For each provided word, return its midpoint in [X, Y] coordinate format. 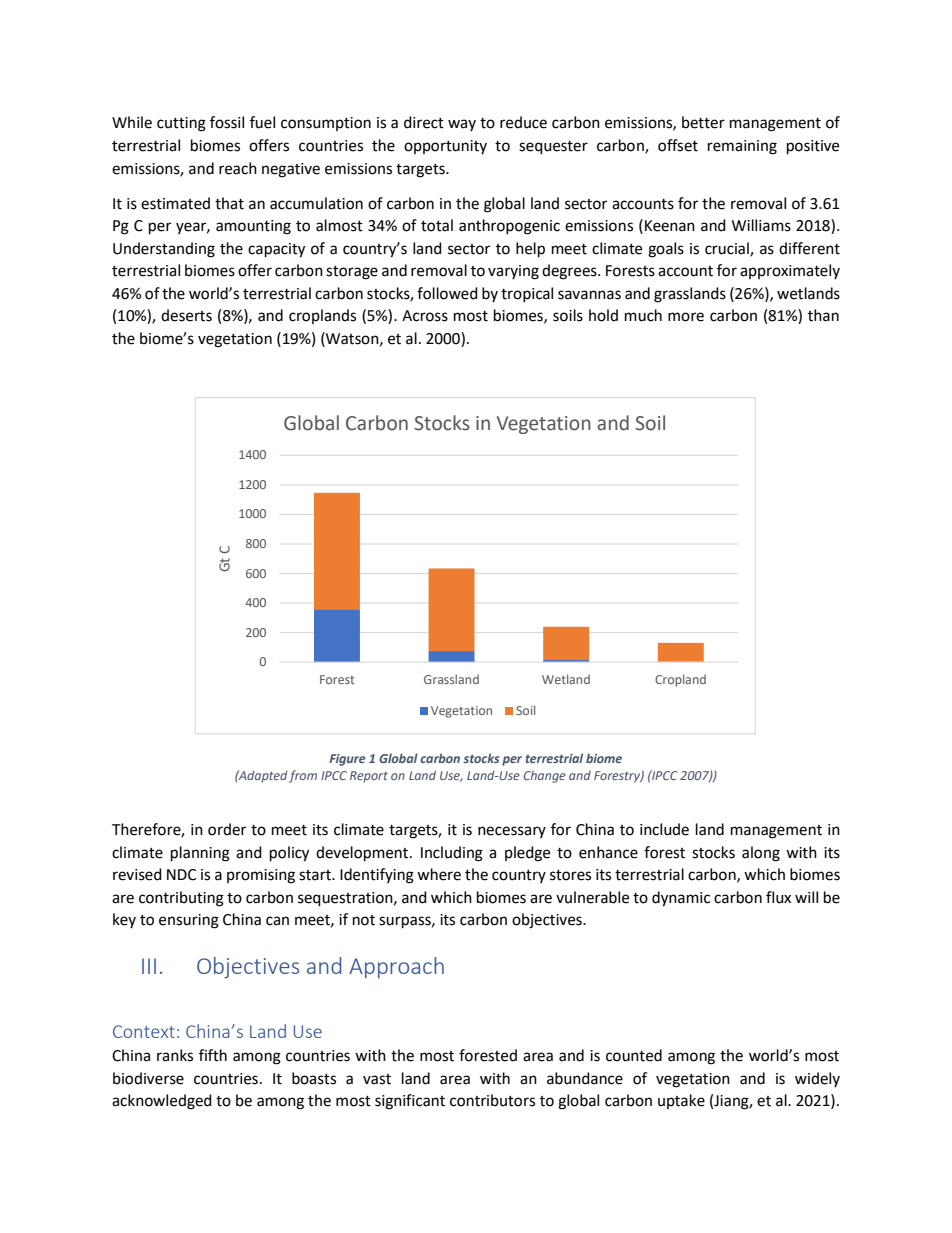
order [227, 829]
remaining [742, 147]
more [686, 317]
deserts [186, 315]
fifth [213, 1055]
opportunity [445, 147]
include [664, 829]
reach [238, 168]
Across [425, 316]
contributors [492, 1100]
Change [545, 776]
